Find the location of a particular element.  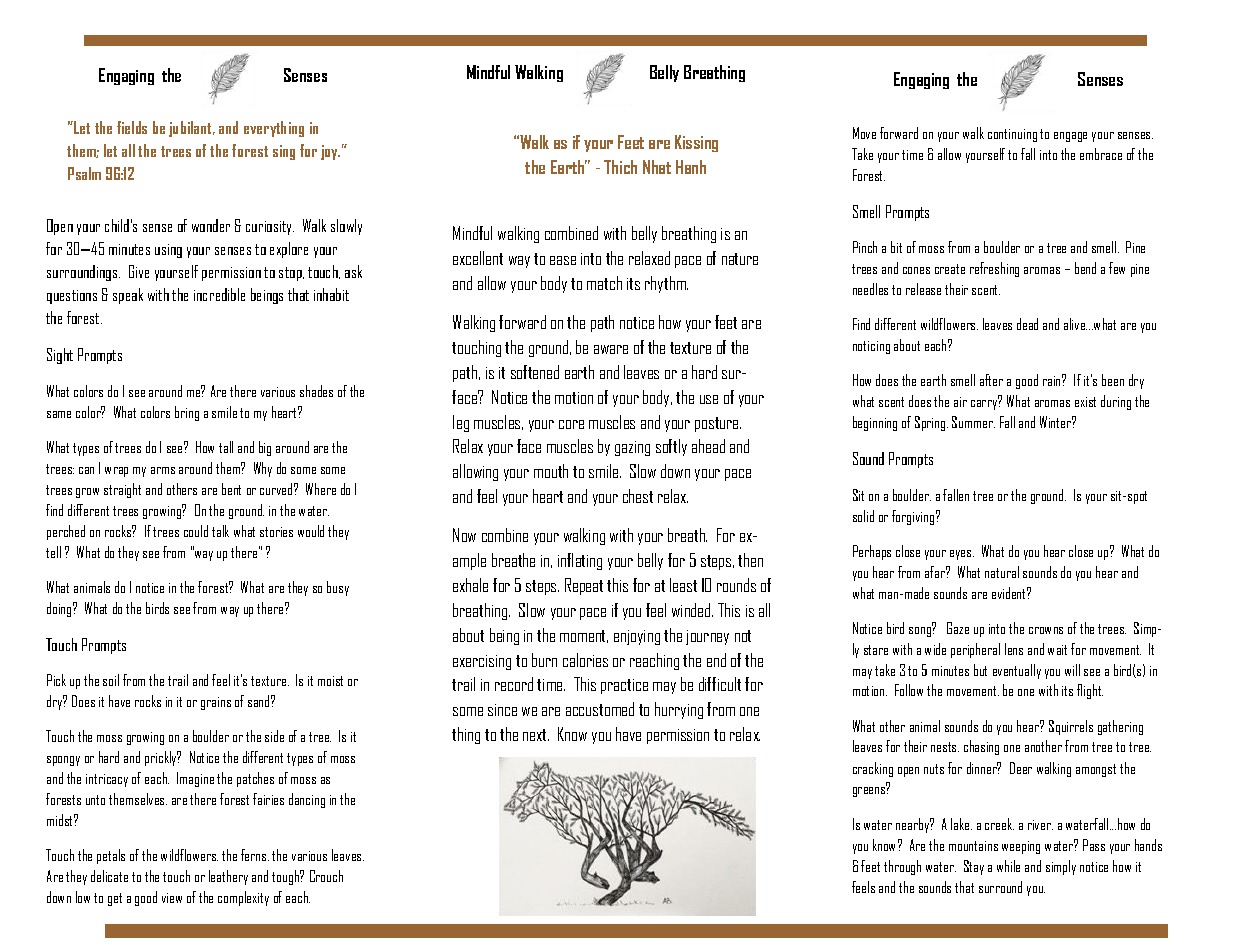

crowns is located at coordinates (1046, 630).
